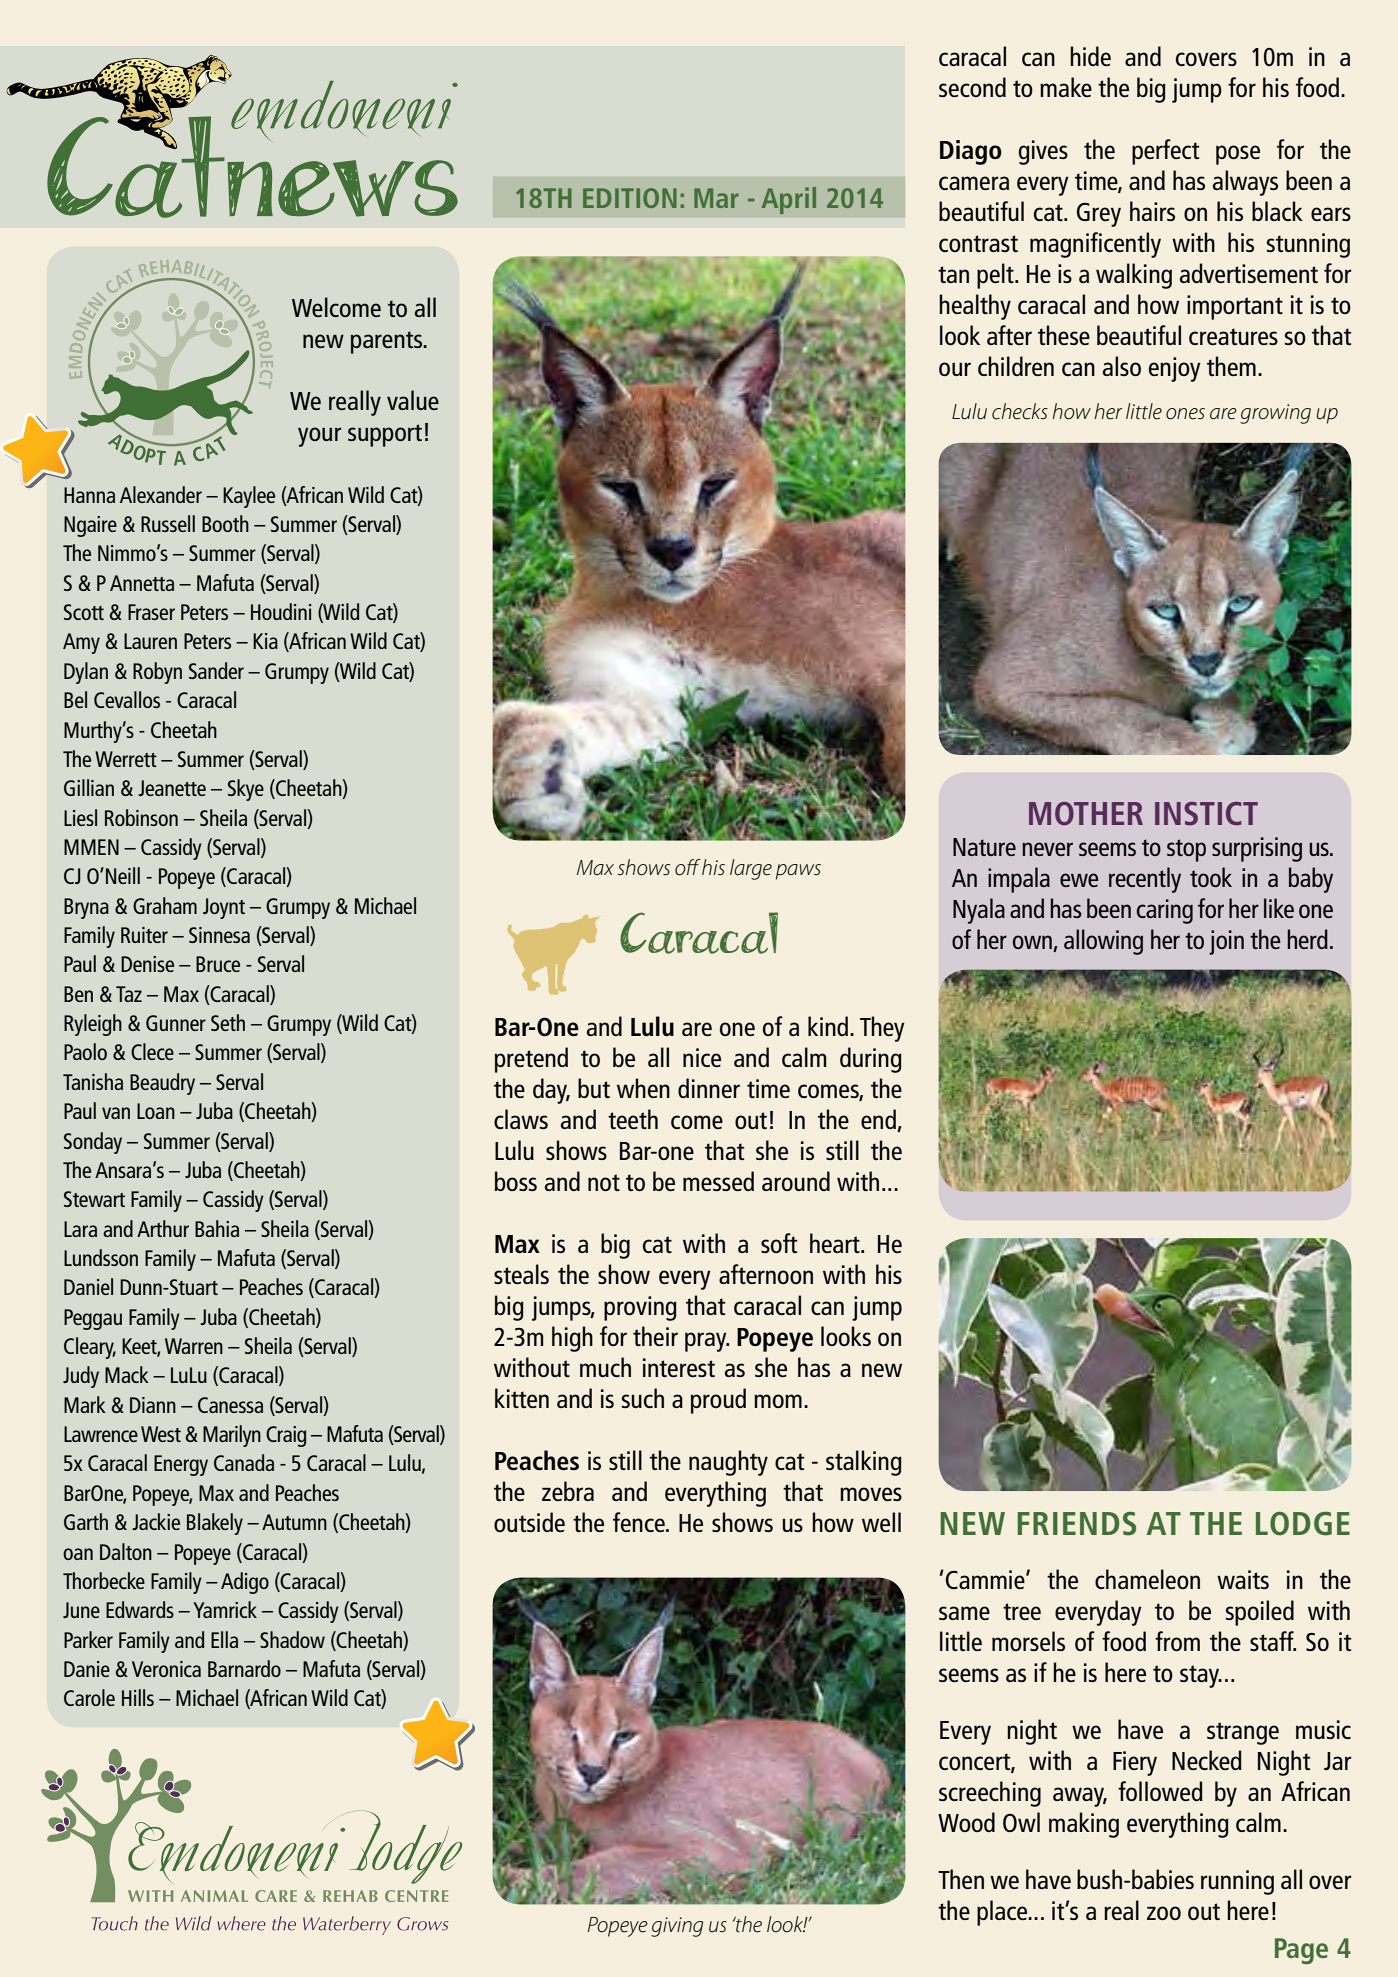 The image size is (1398, 1977). I want to click on join, so click(1226, 942).
